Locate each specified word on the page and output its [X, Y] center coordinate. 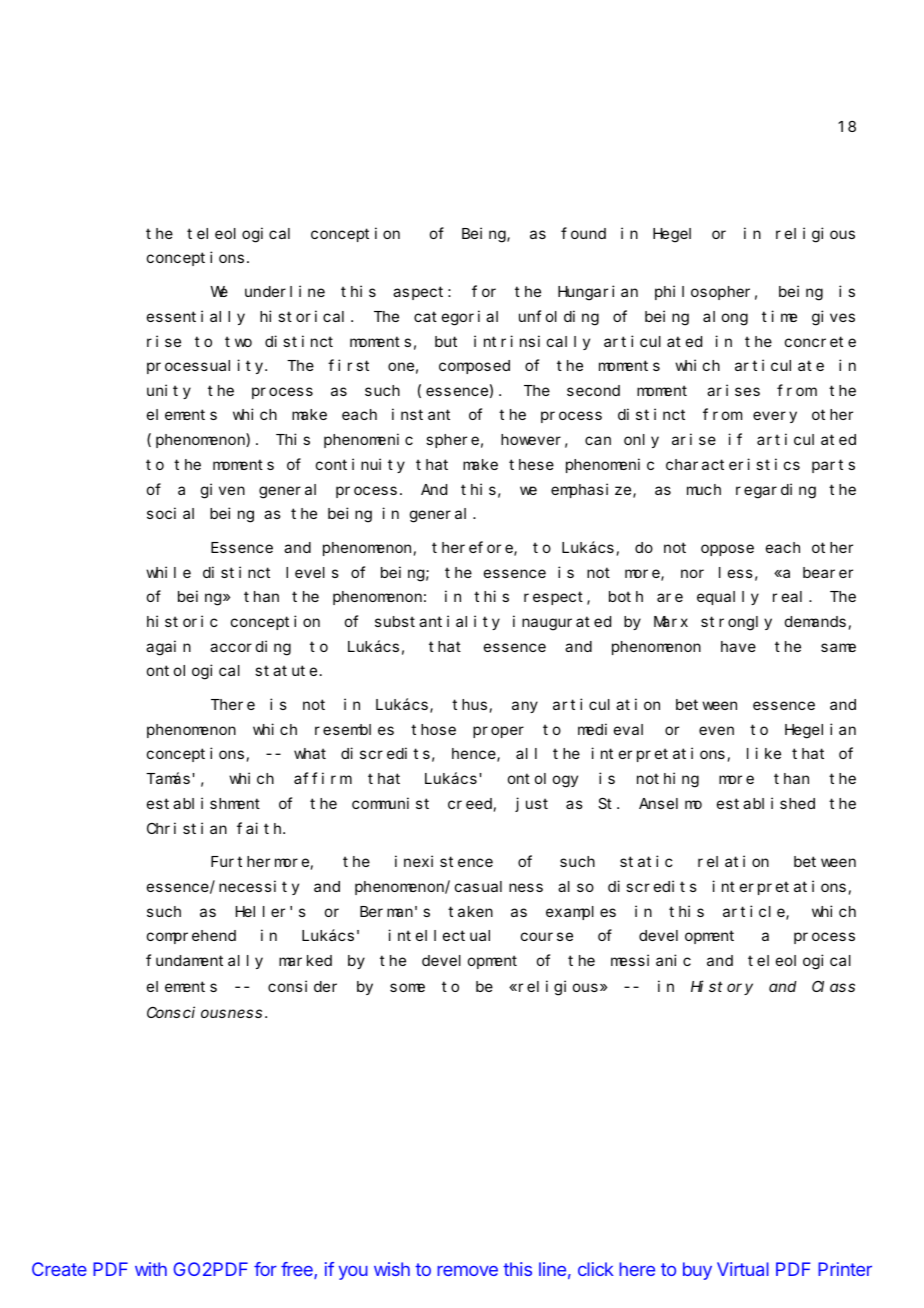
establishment [203, 803]
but [446, 341]
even [716, 730]
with [151, 1269]
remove [467, 1270]
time [779, 316]
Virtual [743, 1269]
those [433, 729]
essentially [196, 317]
